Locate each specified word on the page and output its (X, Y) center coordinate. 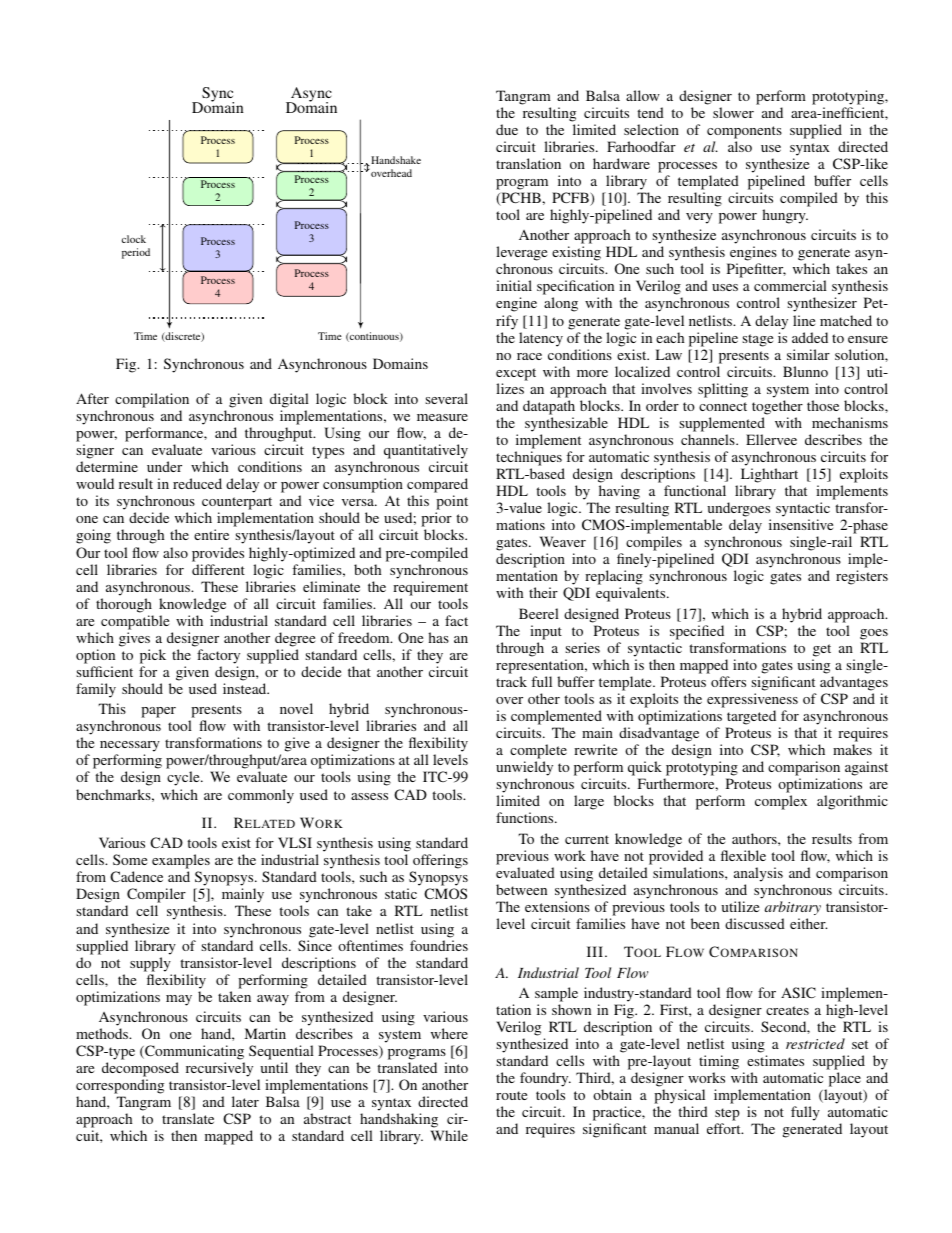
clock (134, 239)
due (507, 129)
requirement (430, 588)
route (511, 1095)
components (744, 132)
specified (697, 632)
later (245, 1101)
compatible (135, 622)
